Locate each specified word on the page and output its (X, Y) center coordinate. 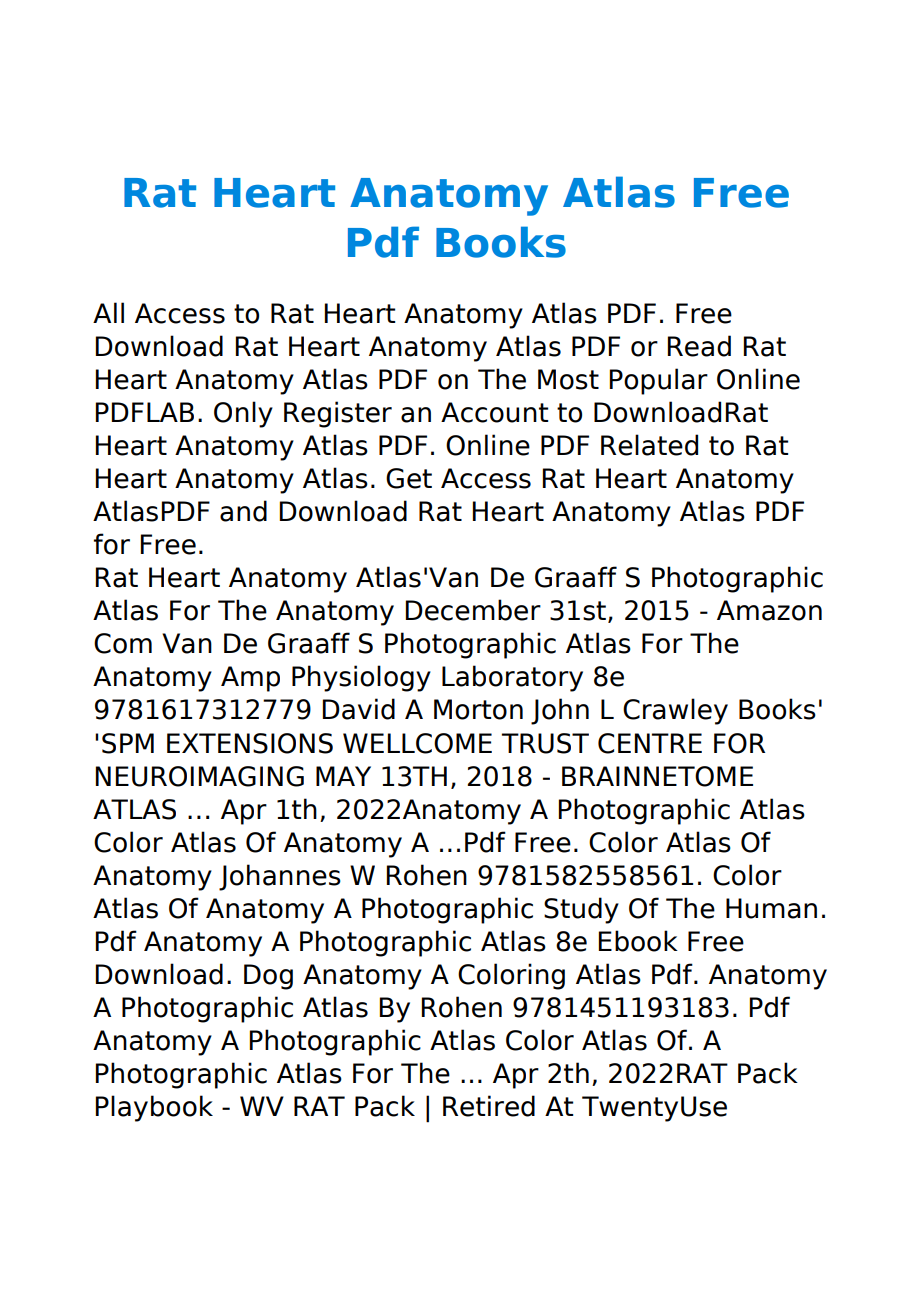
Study (581, 910)
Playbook (154, 1108)
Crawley (675, 711)
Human (771, 908)
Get (409, 478)
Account (494, 412)
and (243, 511)
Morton (478, 709)
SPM (128, 743)
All (108, 312)
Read (699, 346)
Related (649, 445)
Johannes (280, 877)
